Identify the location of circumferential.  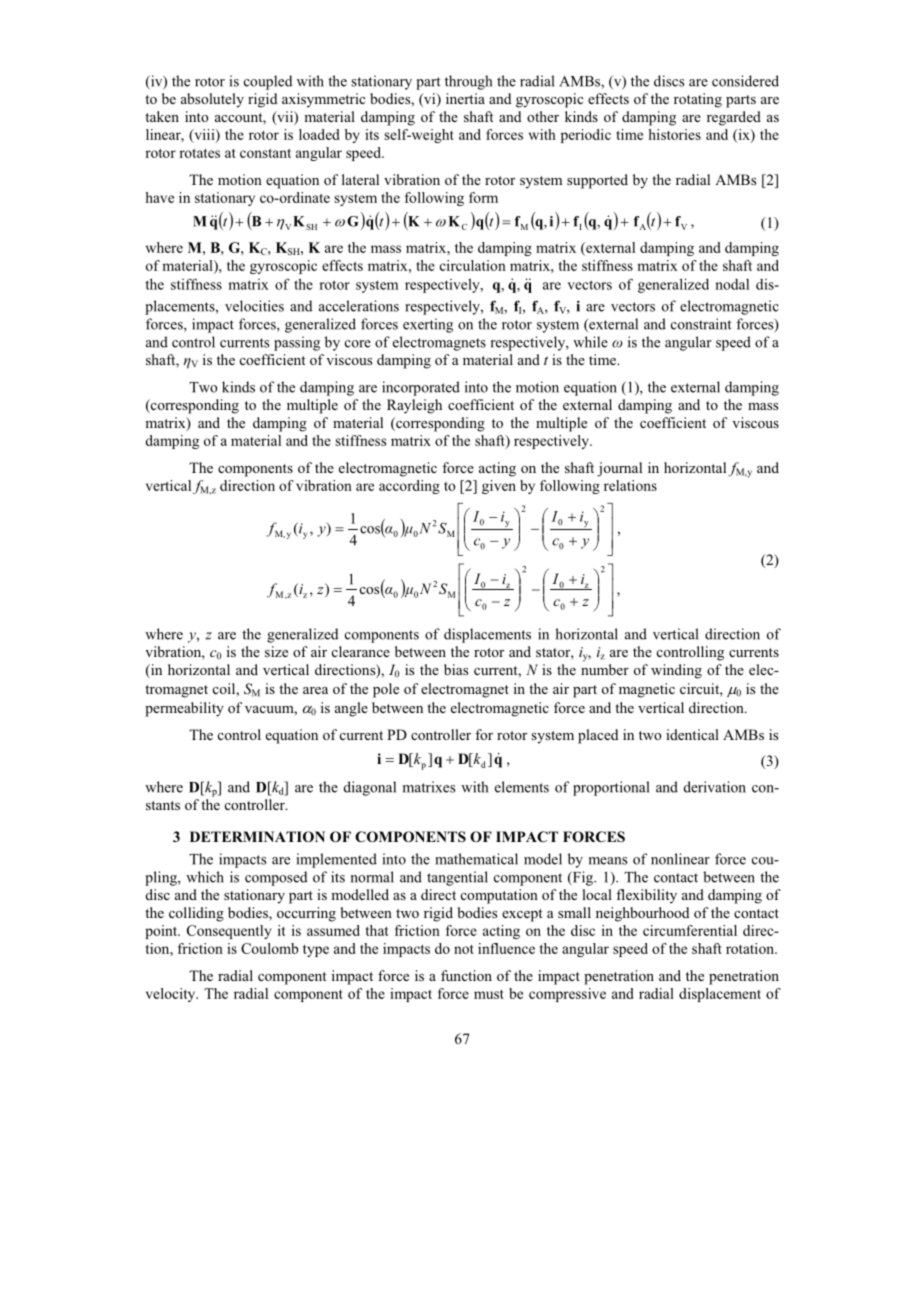
(690, 930).
